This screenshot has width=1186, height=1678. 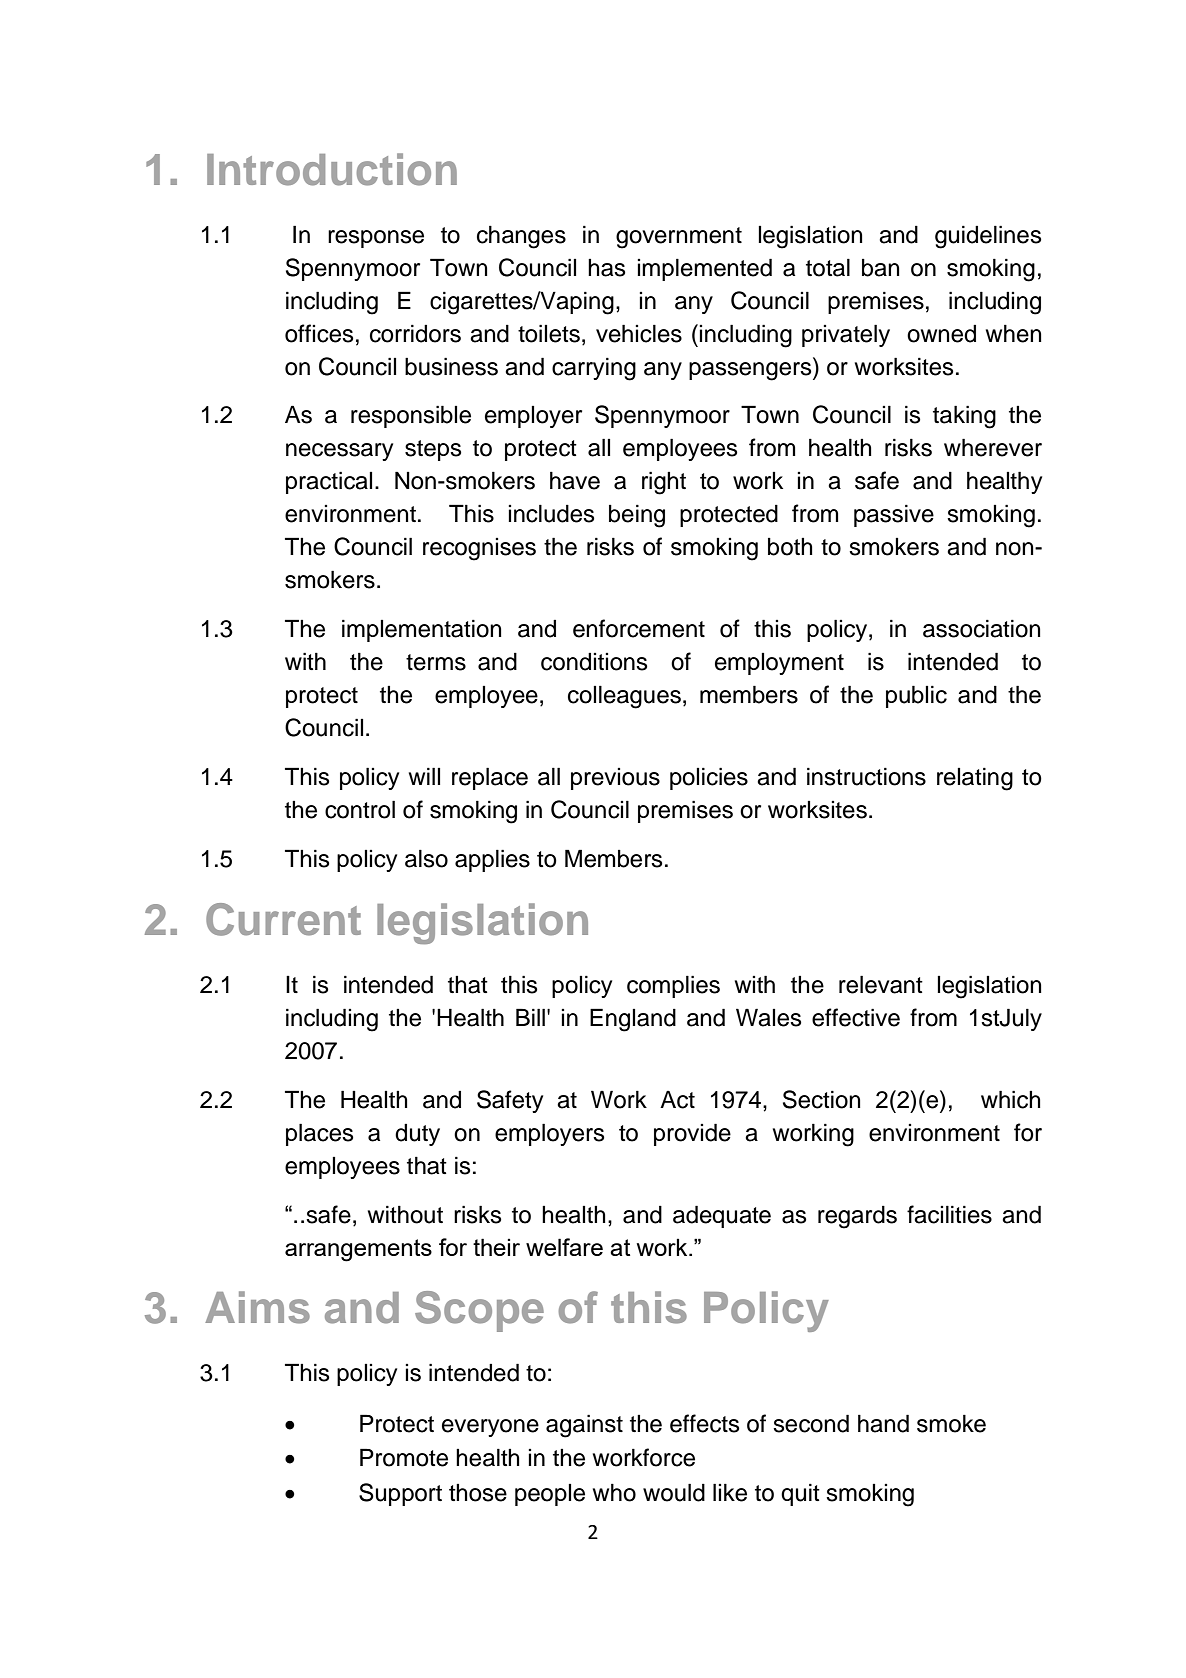 What do you see at coordinates (881, 984) in the screenshot?
I see `relevant` at bounding box center [881, 984].
